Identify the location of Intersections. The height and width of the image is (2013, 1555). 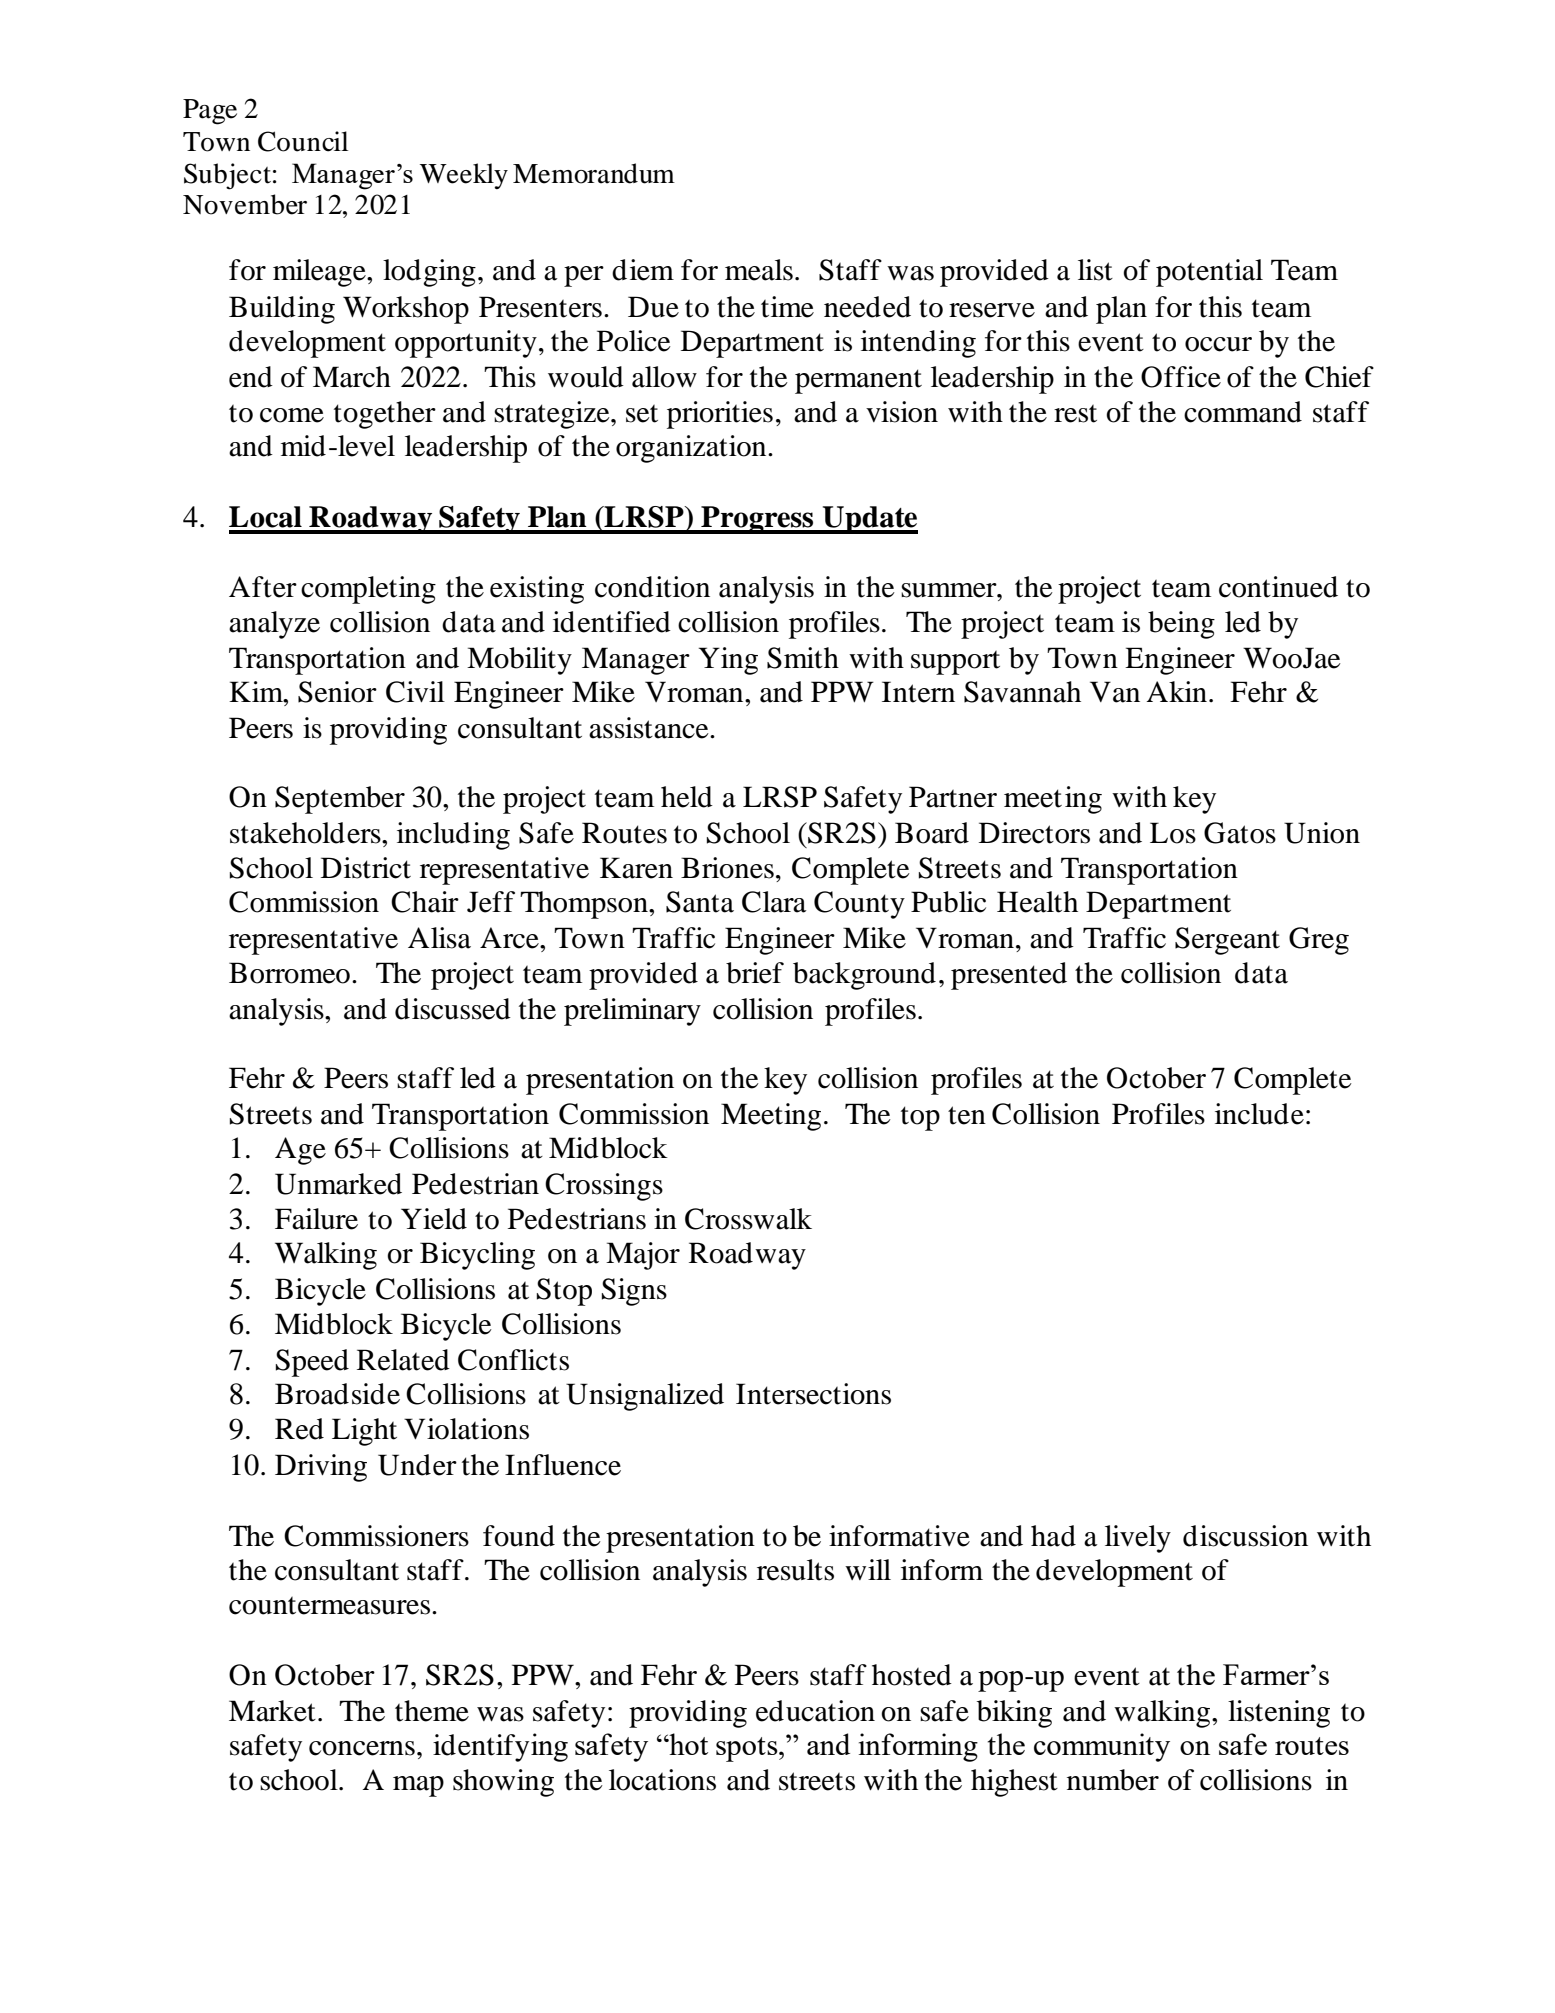
(813, 1394).
